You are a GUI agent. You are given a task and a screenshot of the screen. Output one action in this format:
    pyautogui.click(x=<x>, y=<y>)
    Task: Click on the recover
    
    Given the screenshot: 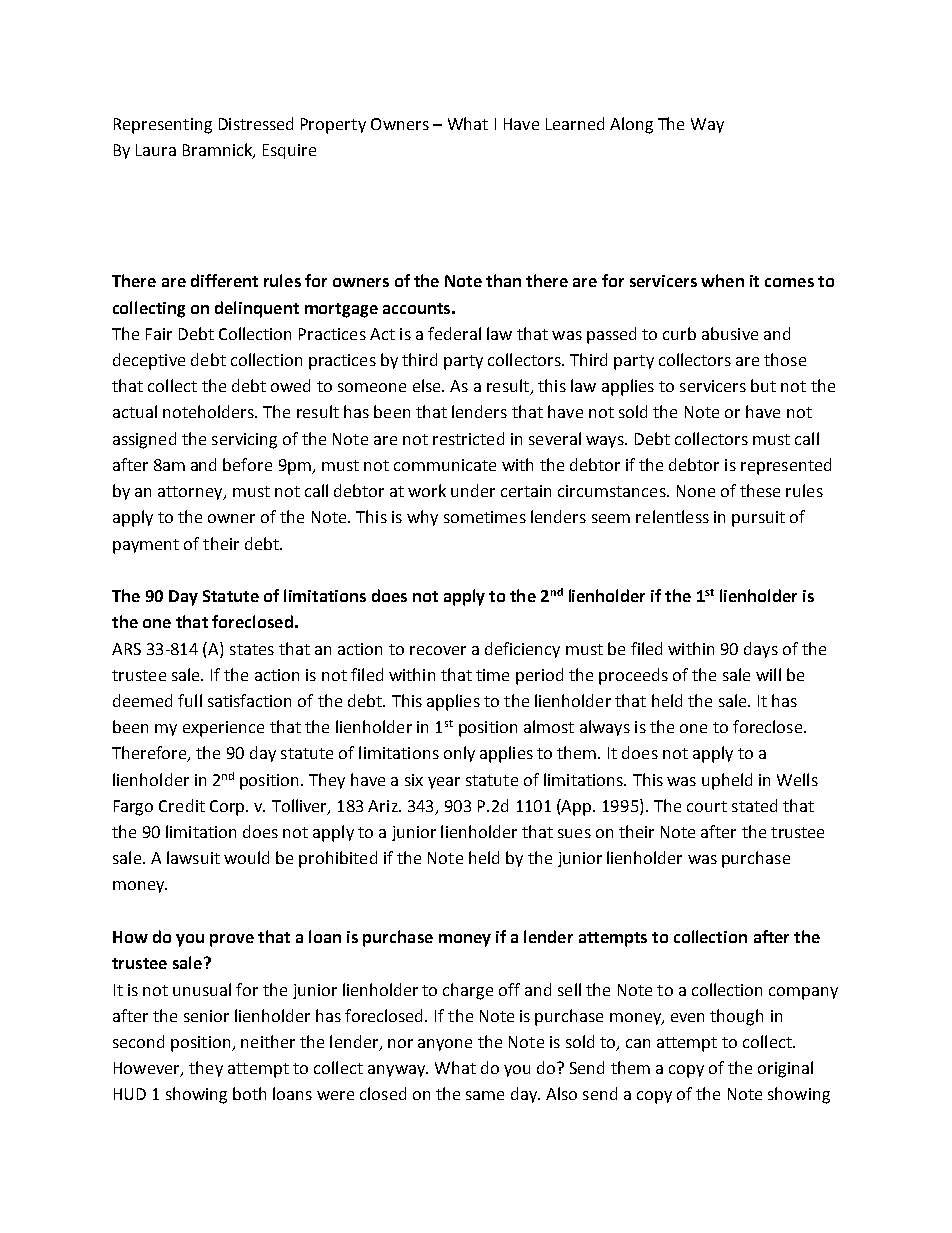 What is the action you would take?
    pyautogui.click(x=438, y=650)
